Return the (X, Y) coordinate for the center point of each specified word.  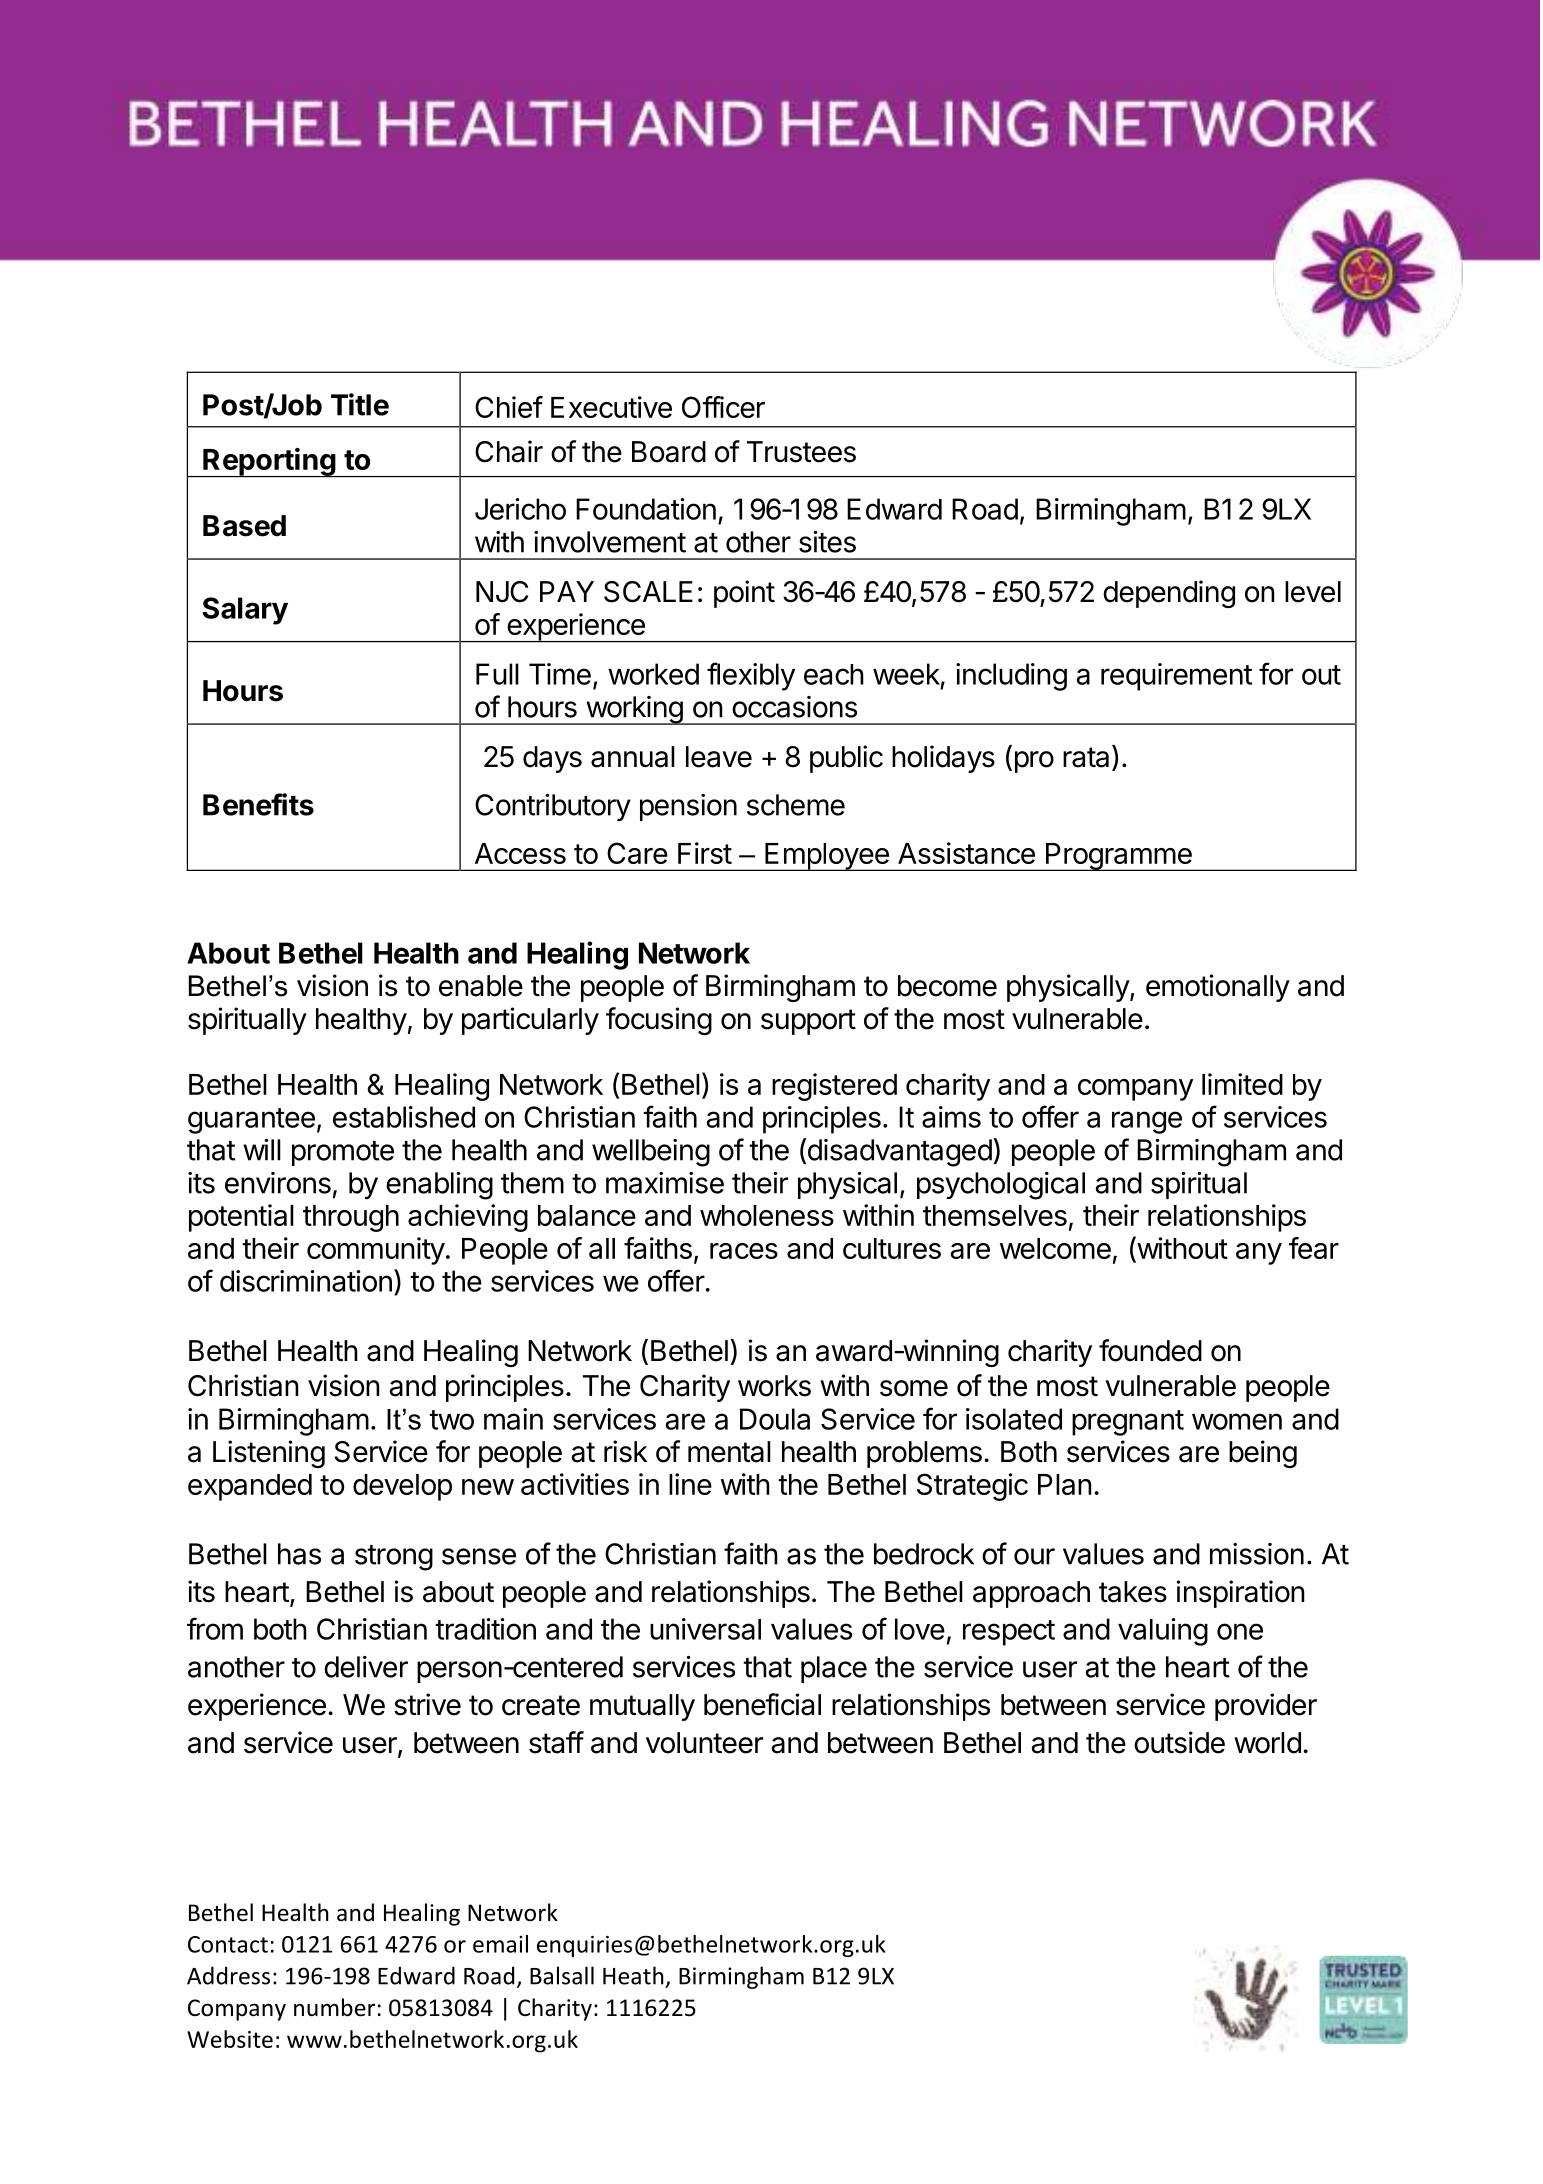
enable (481, 986)
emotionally (1218, 988)
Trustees (801, 452)
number (334, 2007)
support (808, 1022)
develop (402, 1487)
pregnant (1128, 1423)
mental (729, 1452)
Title (360, 404)
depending (1169, 594)
